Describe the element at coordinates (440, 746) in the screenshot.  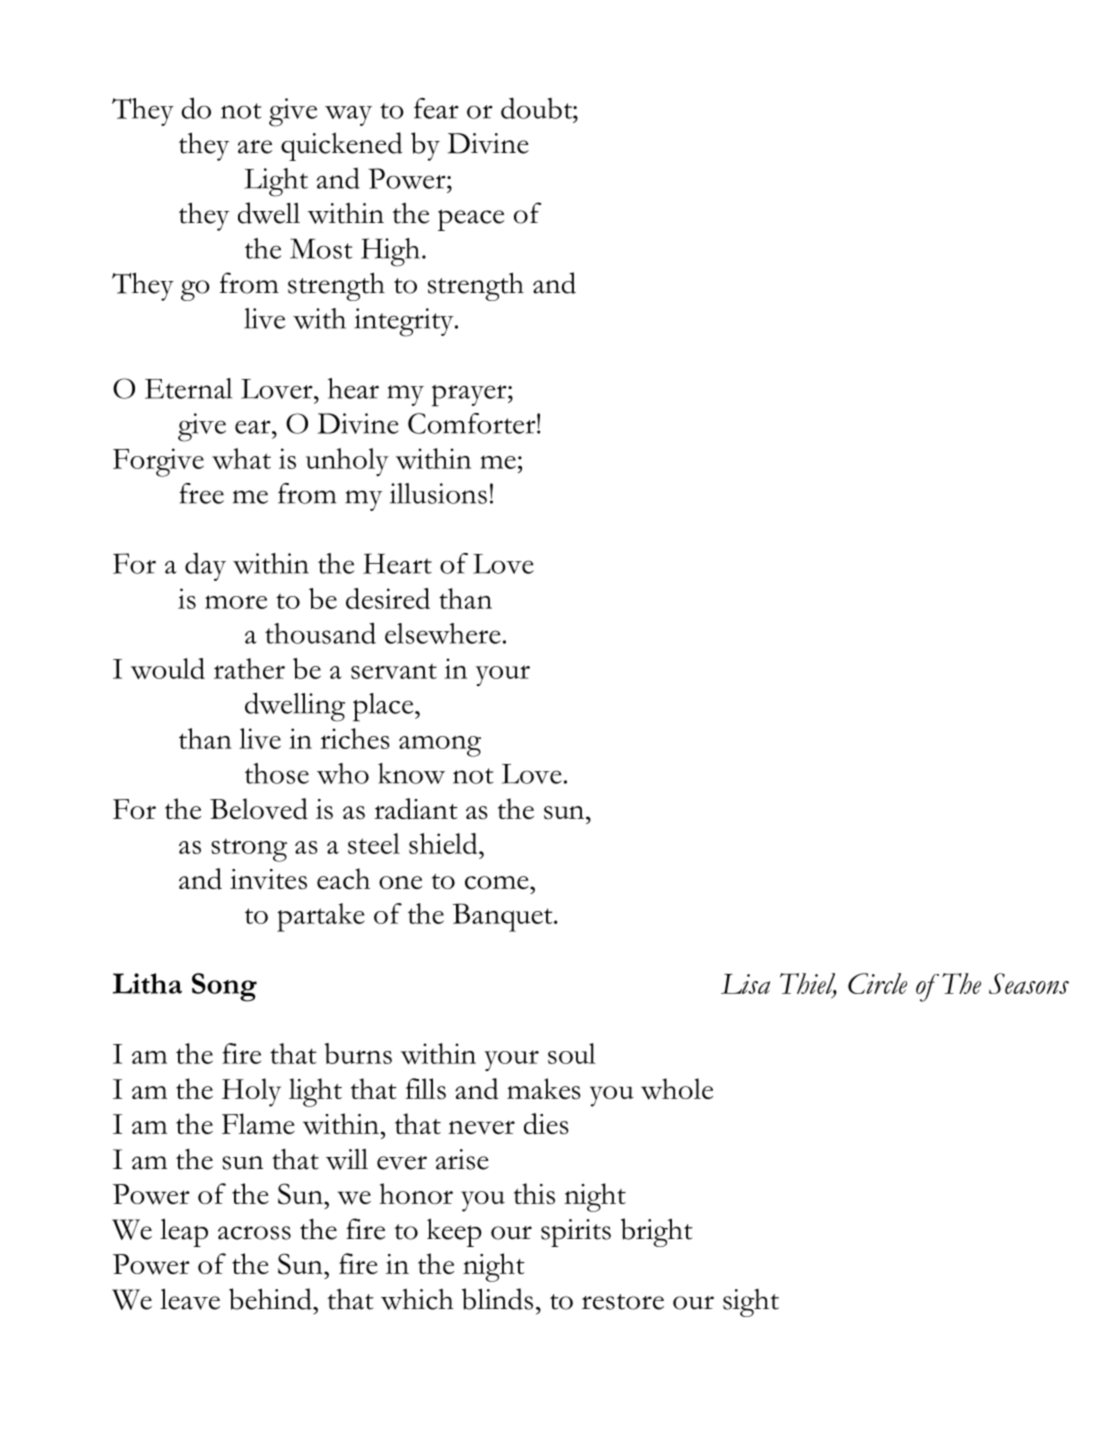
I see `among` at that location.
